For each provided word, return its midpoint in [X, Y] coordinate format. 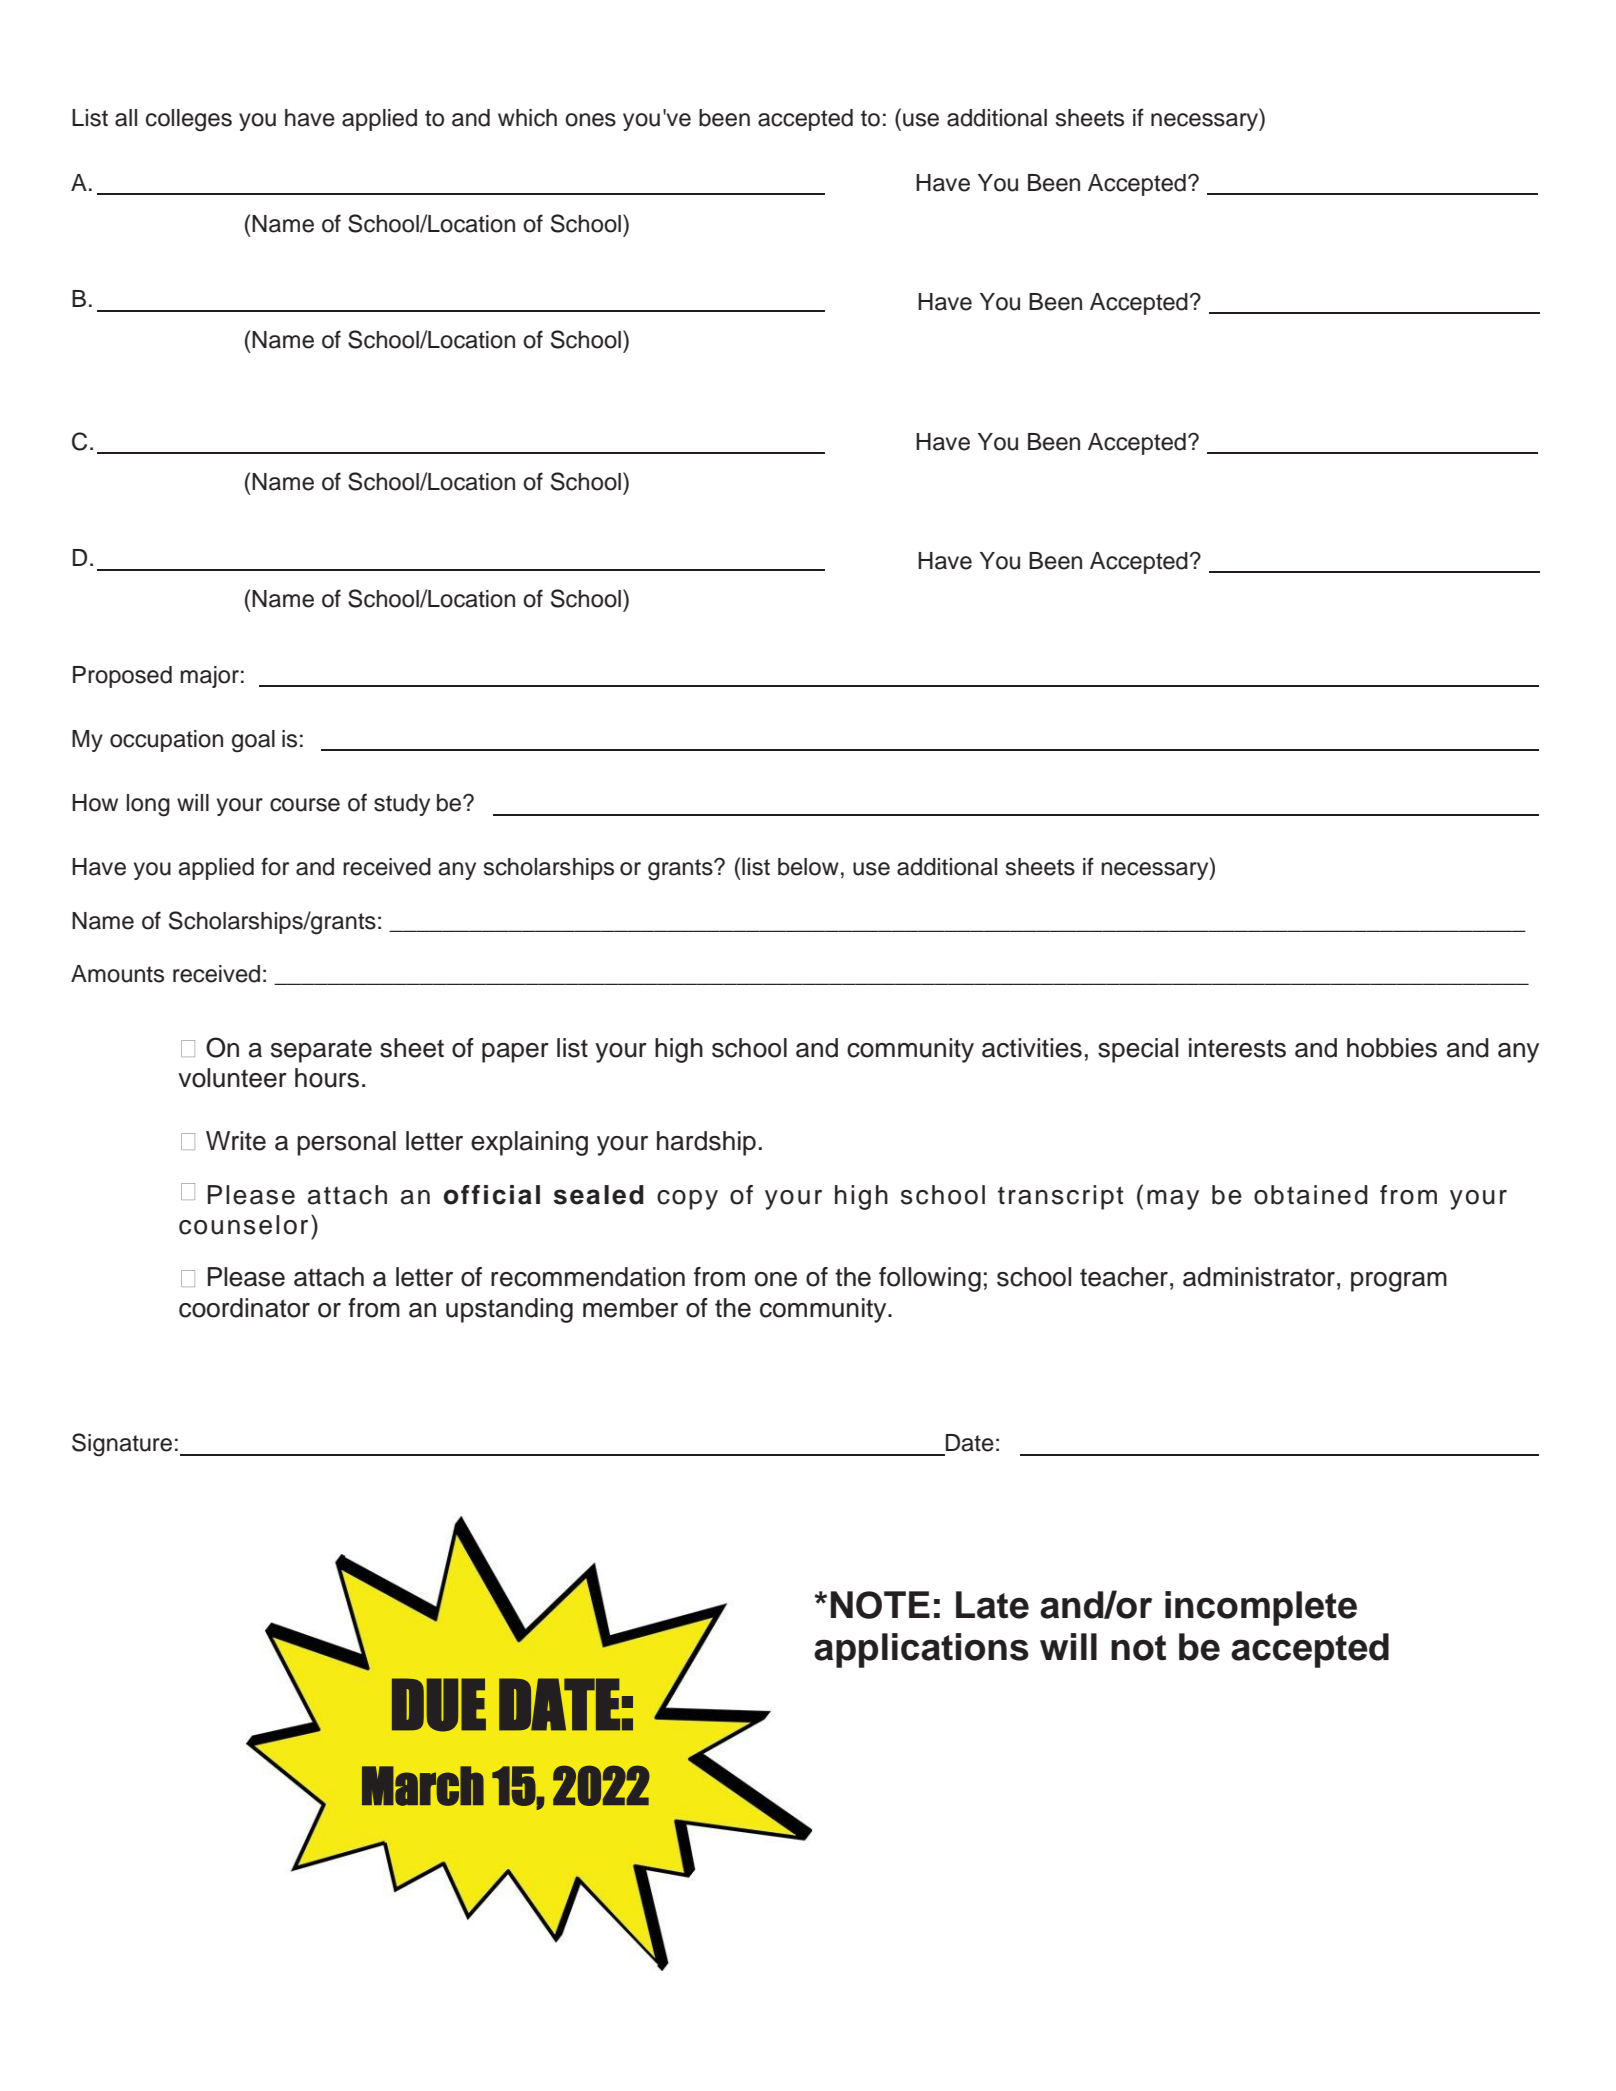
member [630, 1308]
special [1138, 1050]
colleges [189, 120]
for [275, 866]
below [808, 867]
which [527, 118]
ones [590, 120]
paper [515, 1053]
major [209, 677]
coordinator [244, 1308]
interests [1237, 1048]
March [423, 1786]
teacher [1124, 1277]
